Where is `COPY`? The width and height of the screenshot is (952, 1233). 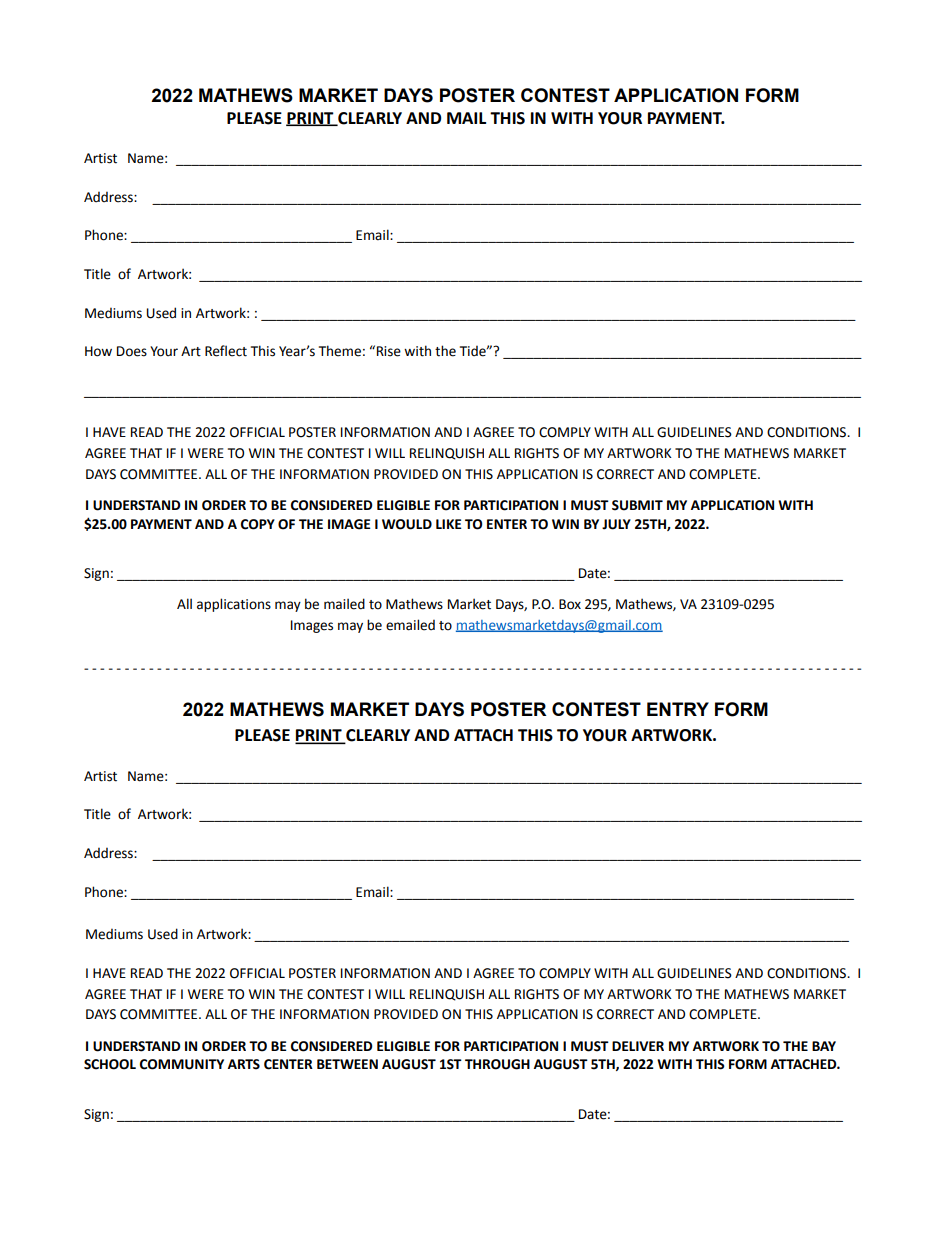
COPY is located at coordinates (258, 524).
